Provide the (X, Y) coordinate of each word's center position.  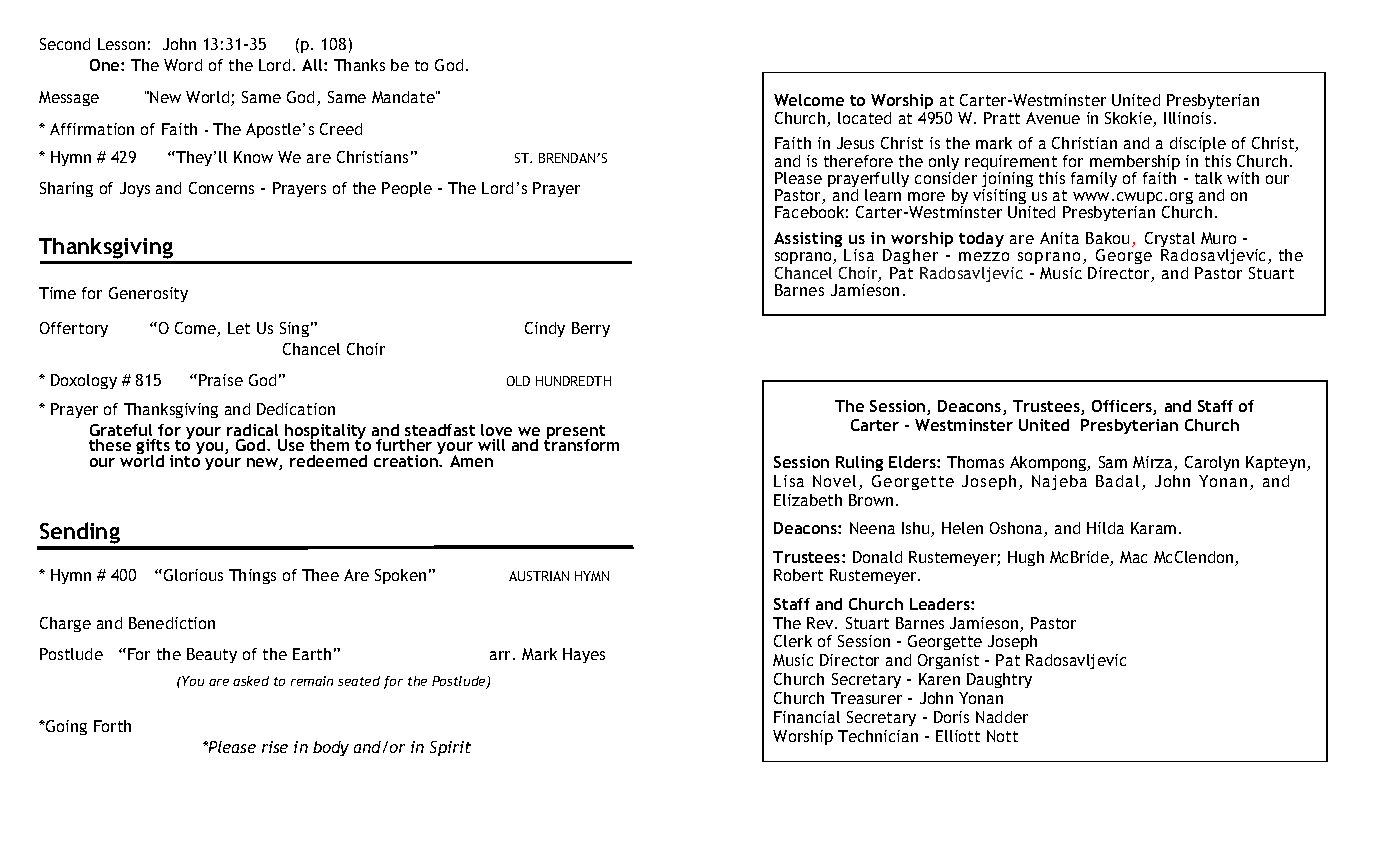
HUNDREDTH (573, 381)
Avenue (1053, 118)
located (864, 118)
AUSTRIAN (539, 576)
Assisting (809, 241)
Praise (221, 380)
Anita (1059, 238)
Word (183, 65)
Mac (1133, 557)
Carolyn (1212, 463)
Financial (807, 717)
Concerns (221, 188)
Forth (112, 726)
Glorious (192, 575)
